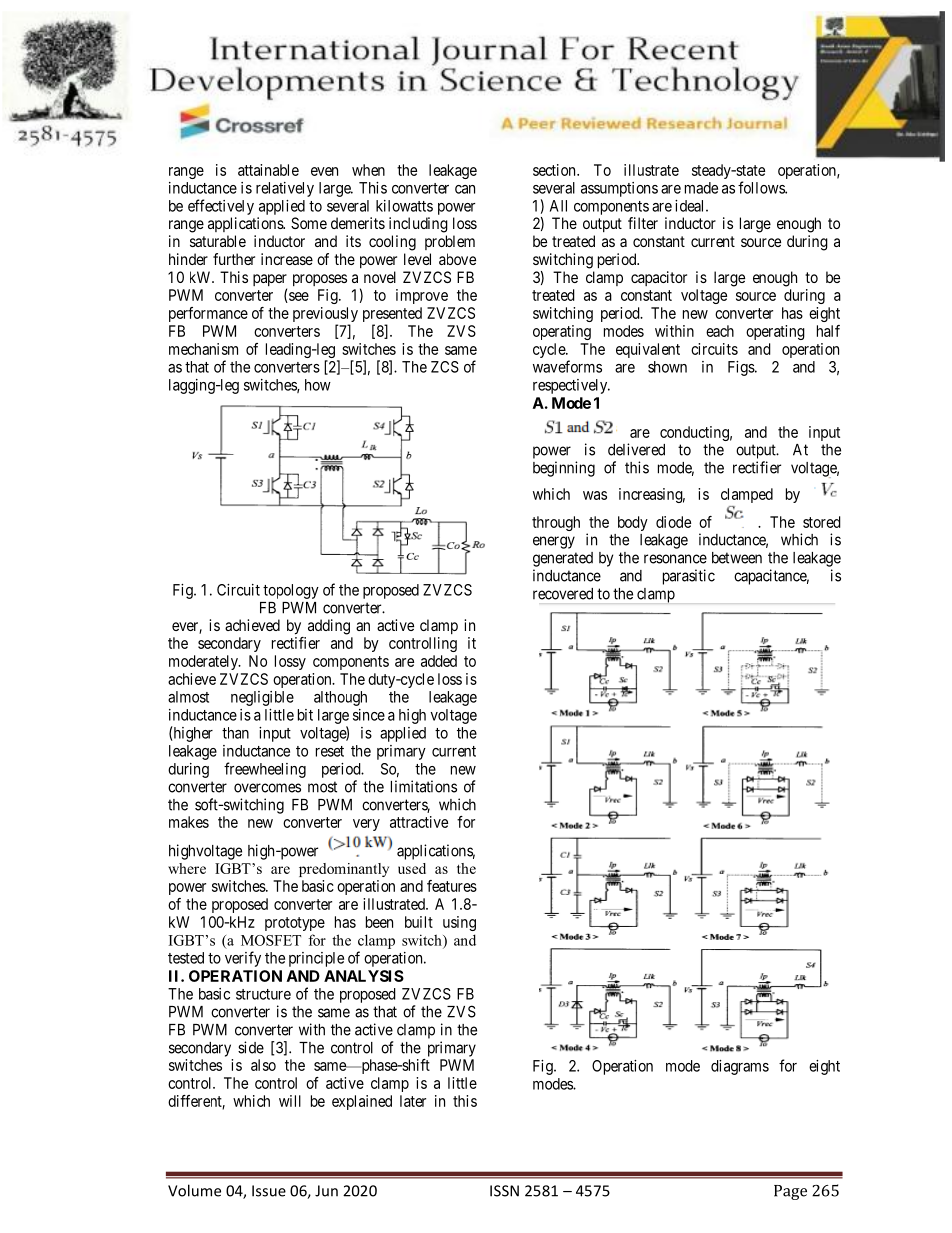 The height and width of the document is (1233, 952). What do you see at coordinates (689, 577) in the document?
I see `parasitic` at bounding box center [689, 577].
